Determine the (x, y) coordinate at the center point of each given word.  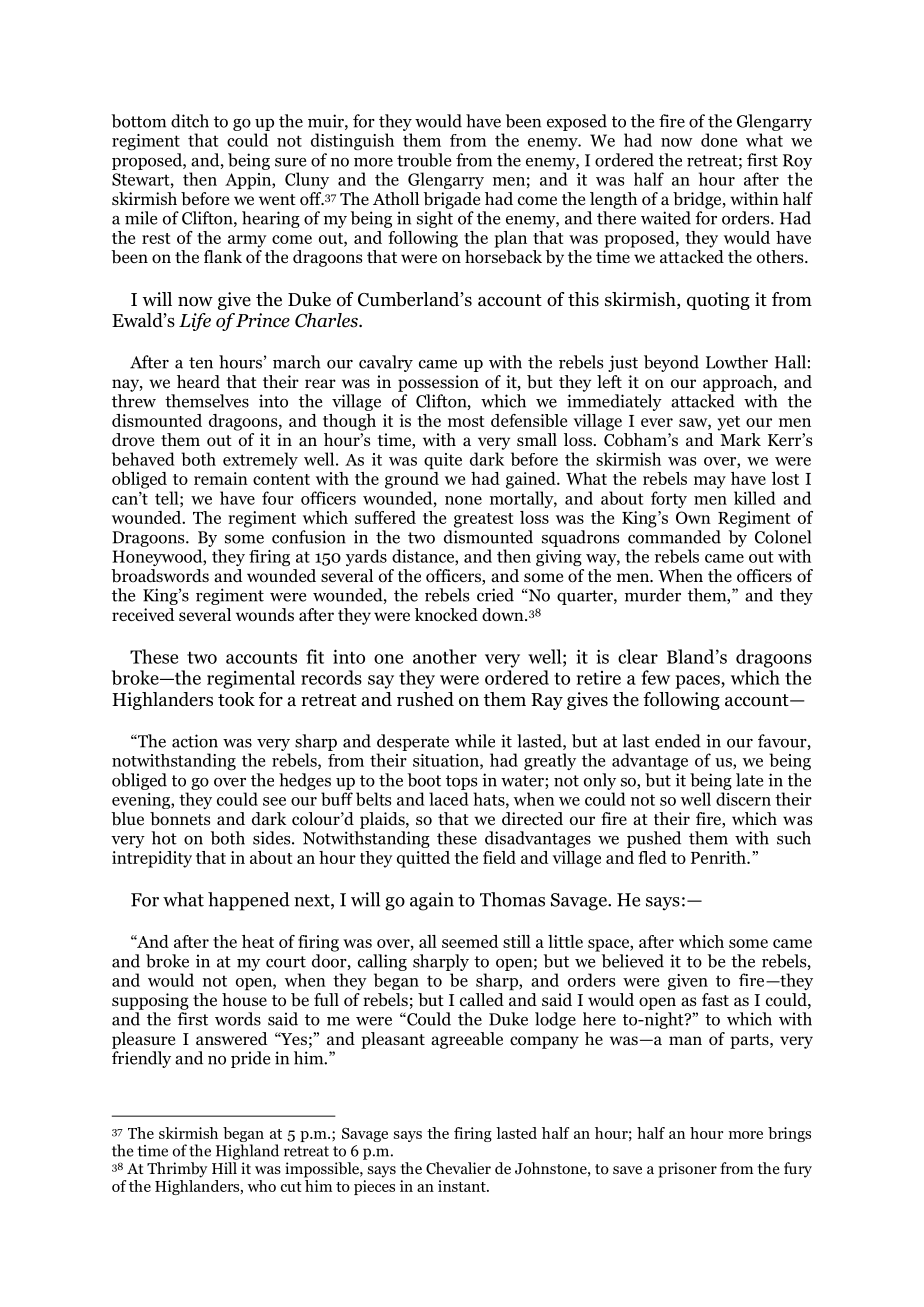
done (719, 140)
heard (198, 382)
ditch (190, 121)
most (466, 421)
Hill (224, 1168)
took (236, 699)
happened (249, 901)
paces (698, 682)
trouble (424, 160)
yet (728, 423)
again (432, 901)
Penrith (719, 857)
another (445, 656)
